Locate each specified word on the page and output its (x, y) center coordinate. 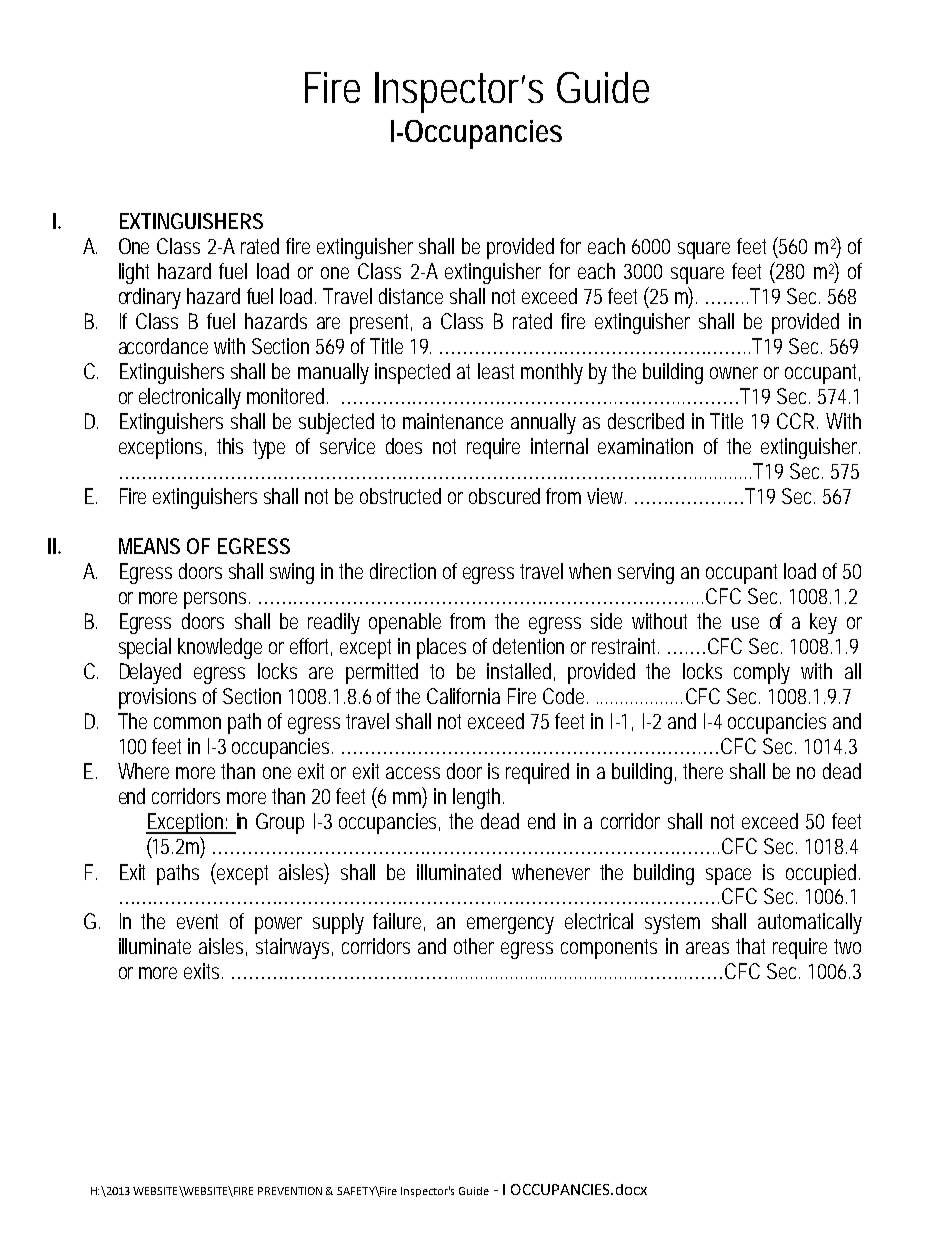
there (703, 771)
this (230, 446)
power (278, 925)
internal (559, 446)
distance (411, 296)
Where (143, 771)
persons (215, 600)
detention (528, 646)
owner (734, 373)
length (476, 798)
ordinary (150, 298)
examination (645, 446)
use (745, 623)
